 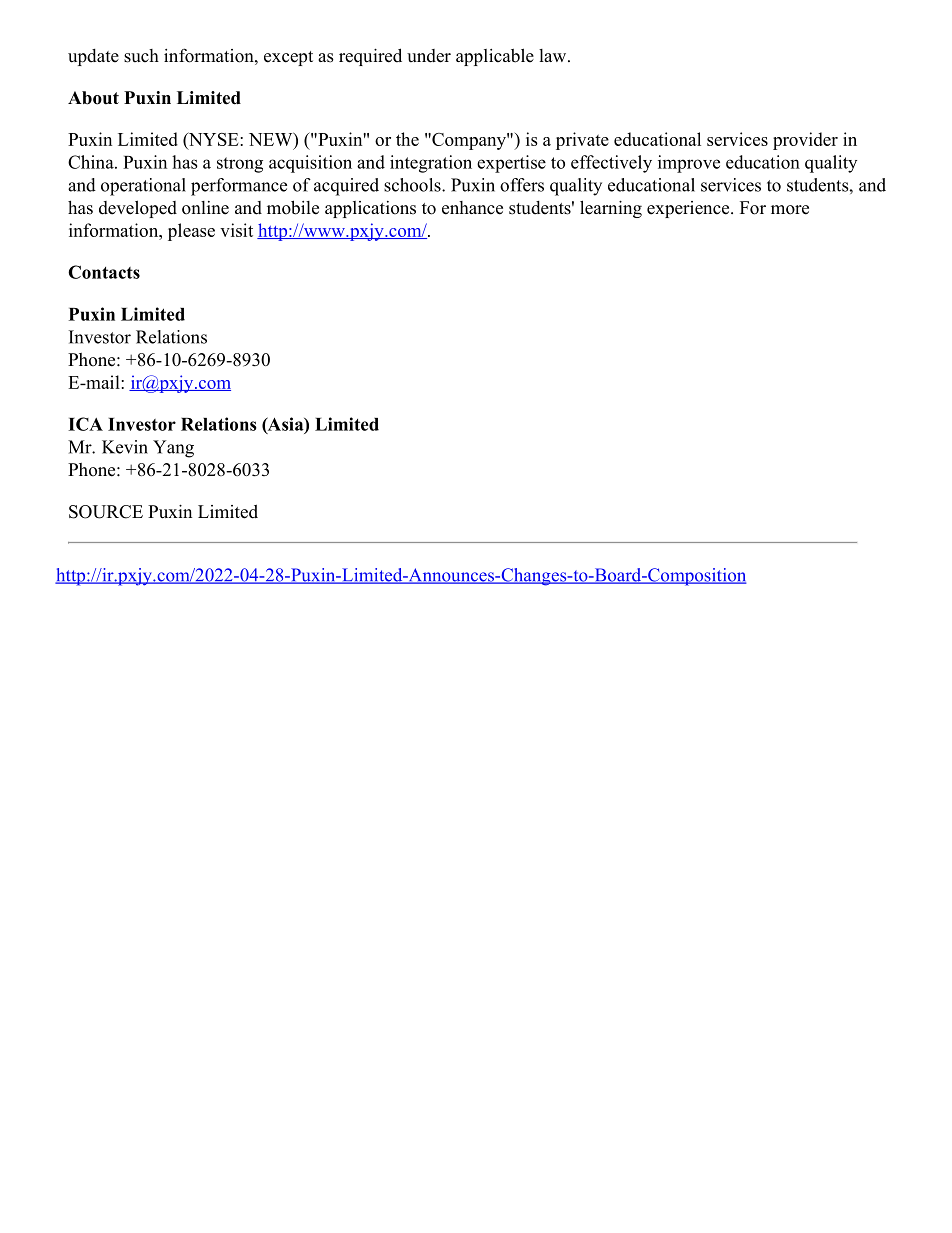 What do you see at coordinates (429, 56) in the image?
I see `under` at bounding box center [429, 56].
